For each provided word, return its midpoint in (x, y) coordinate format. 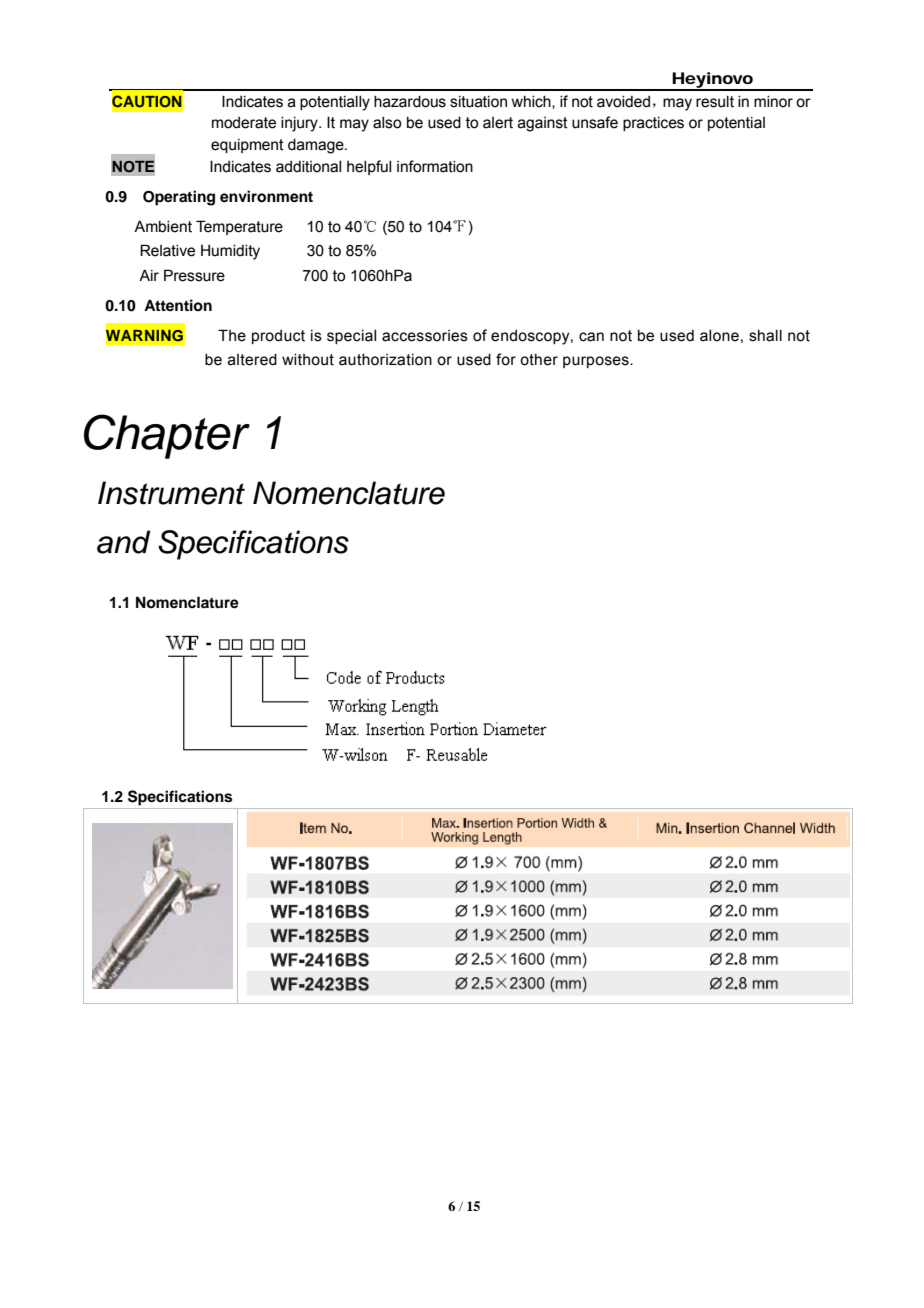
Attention (178, 305)
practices (653, 124)
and (123, 542)
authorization (385, 360)
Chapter (167, 436)
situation (478, 102)
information (435, 166)
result (715, 102)
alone (719, 336)
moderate (244, 123)
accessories (425, 336)
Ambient (163, 226)
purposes (597, 362)
